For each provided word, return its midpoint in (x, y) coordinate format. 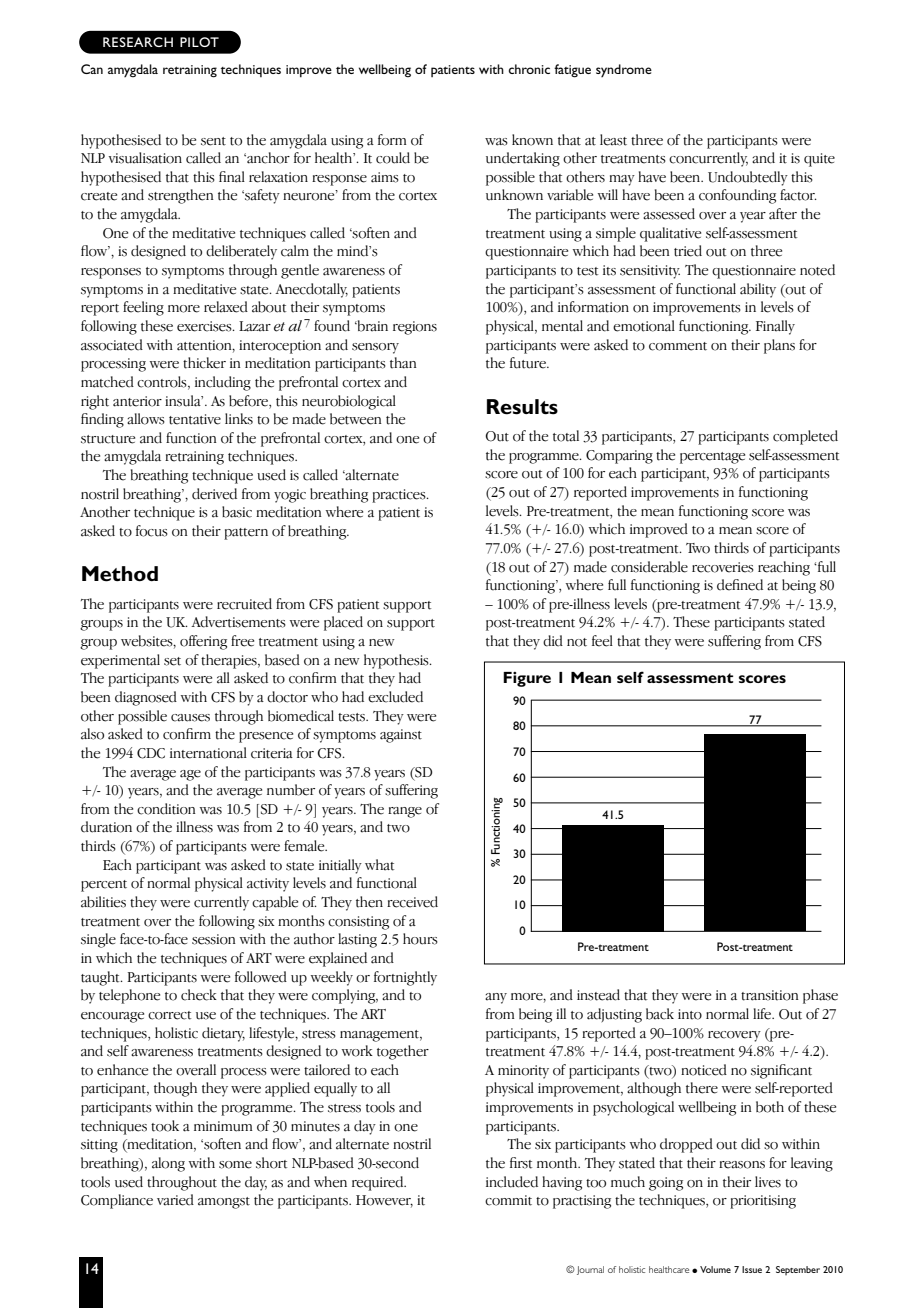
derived (214, 494)
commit (508, 1200)
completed (805, 437)
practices (400, 496)
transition (770, 995)
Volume (715, 1269)
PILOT (199, 42)
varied (175, 1200)
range (405, 812)
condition (166, 809)
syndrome (624, 70)
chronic (529, 69)
